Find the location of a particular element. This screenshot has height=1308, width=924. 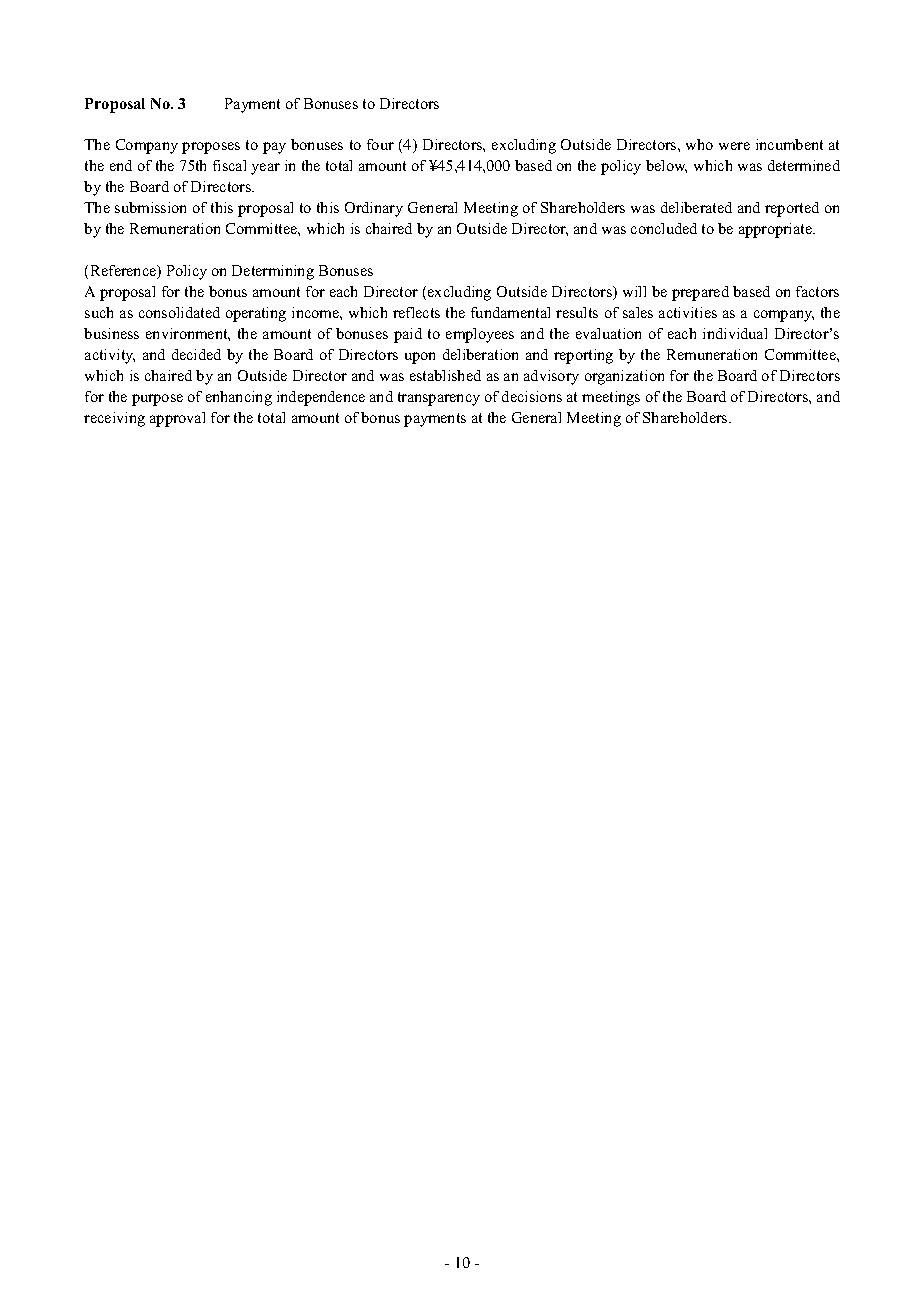

submission is located at coordinates (150, 207).
